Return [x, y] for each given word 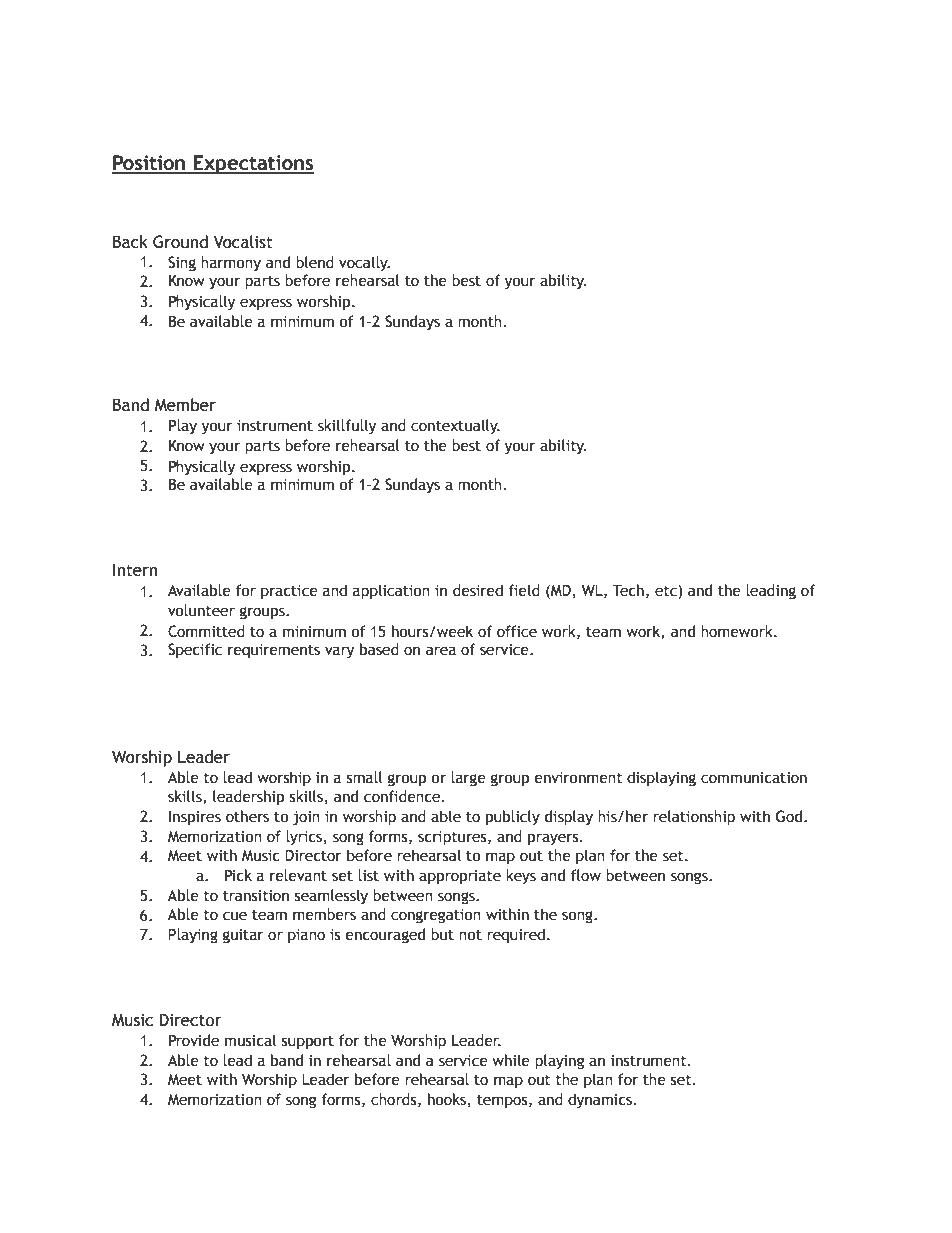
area [441, 651]
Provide [194, 1040]
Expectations [253, 164]
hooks [447, 1099]
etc [667, 592]
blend [315, 262]
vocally [364, 263]
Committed [206, 631]
